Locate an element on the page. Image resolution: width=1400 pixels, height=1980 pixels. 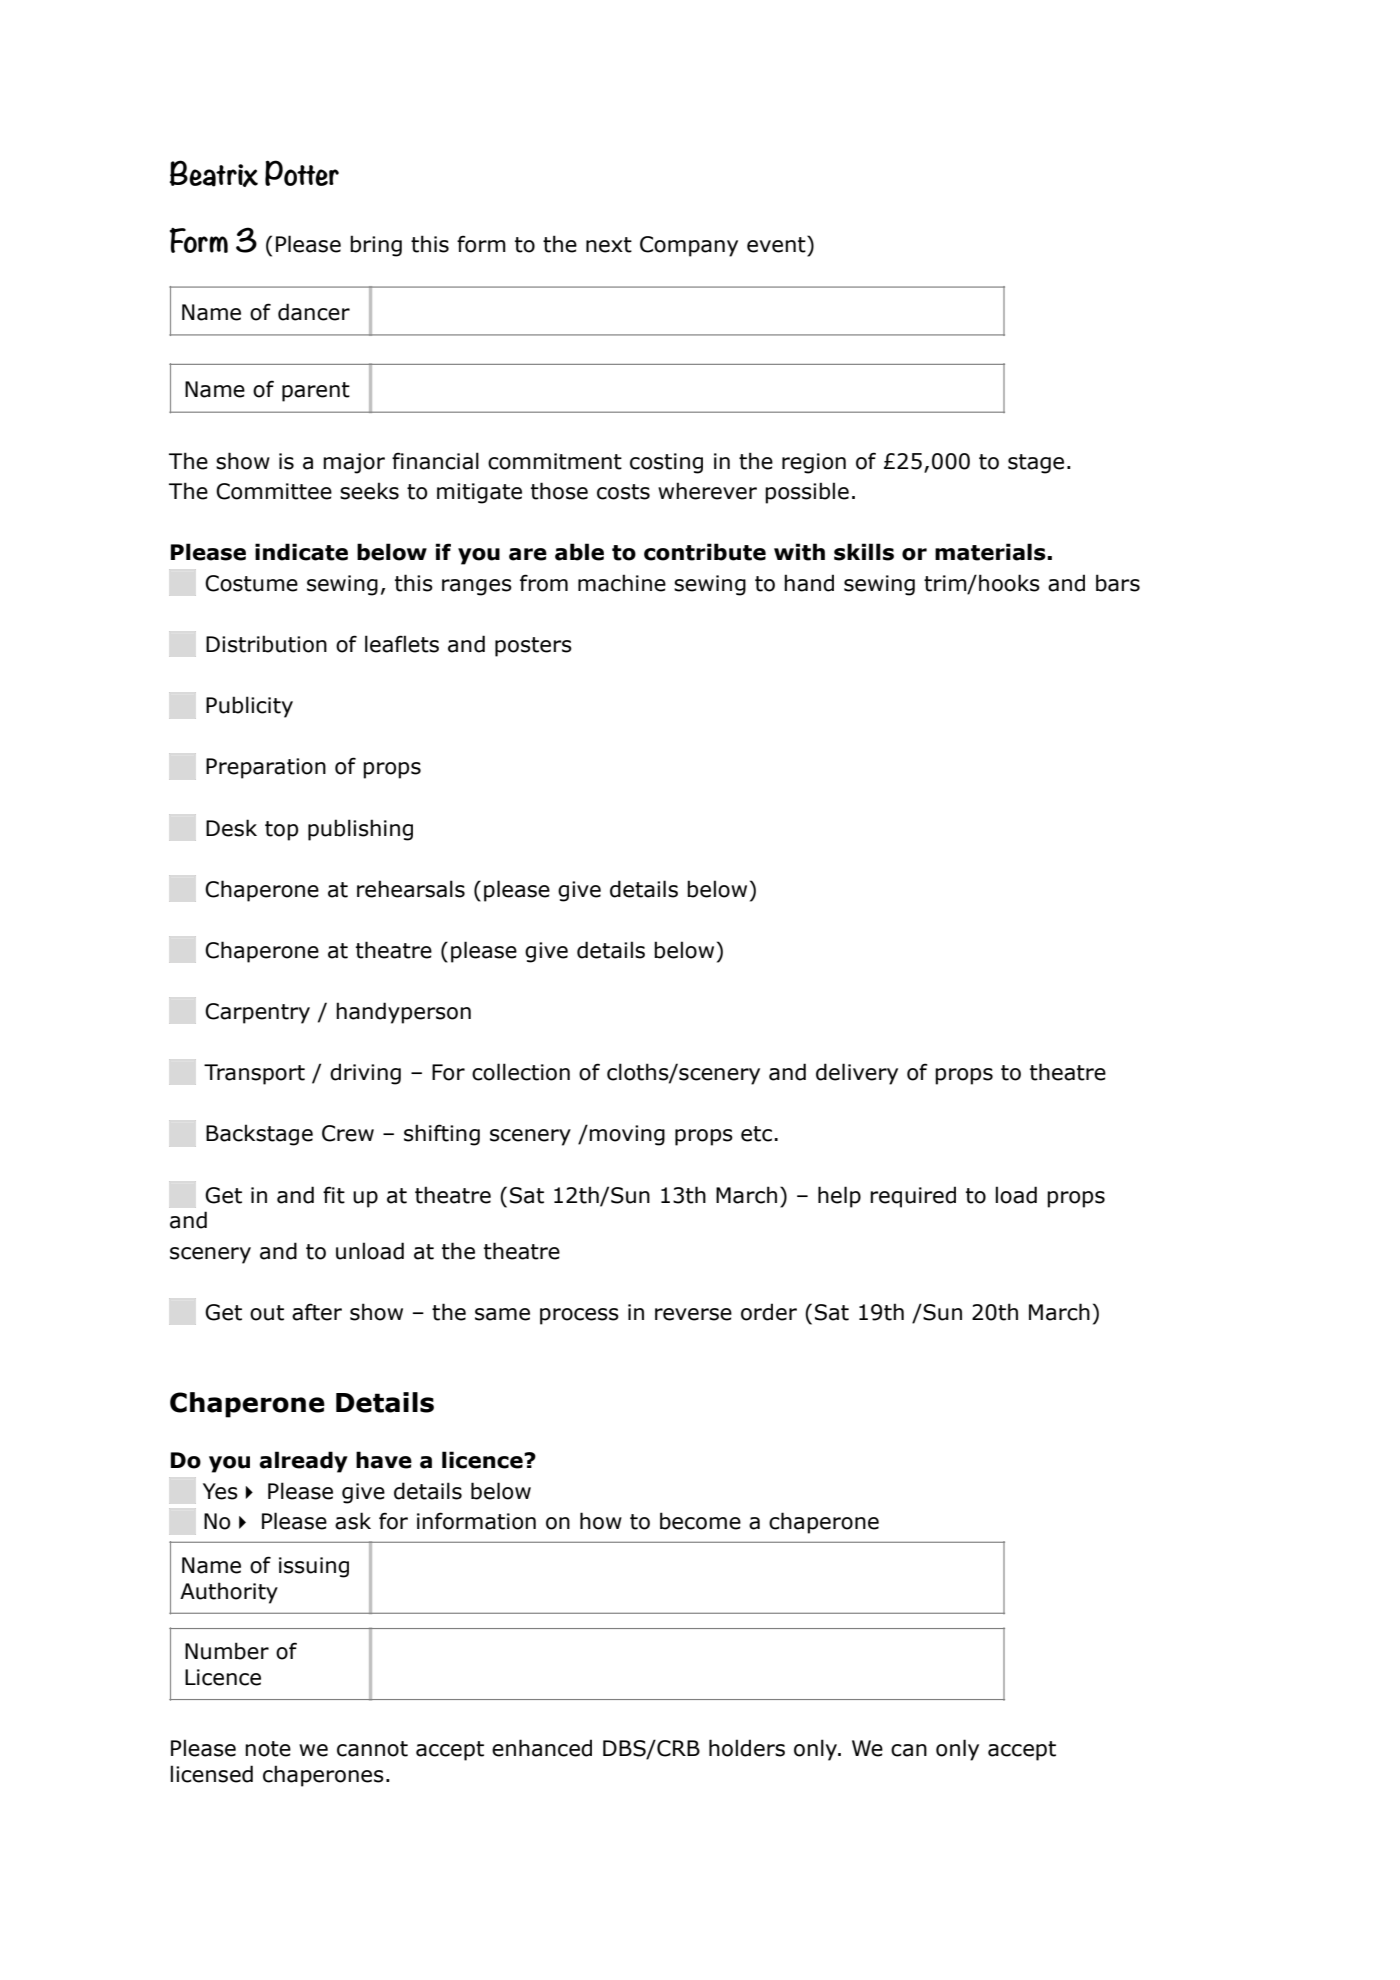
Company is located at coordinates (689, 246).
